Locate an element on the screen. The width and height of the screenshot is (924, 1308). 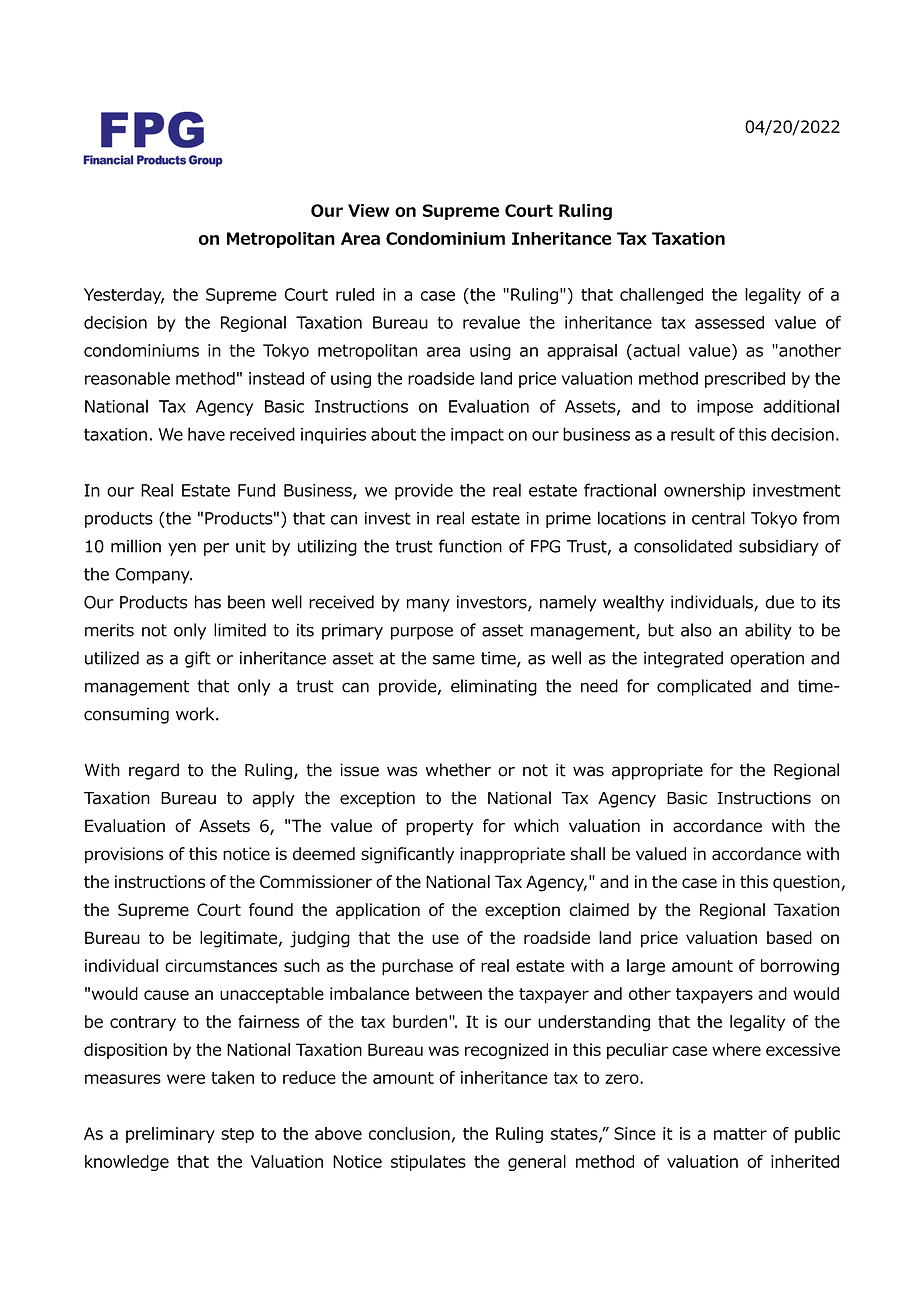
question is located at coordinates (807, 883).
